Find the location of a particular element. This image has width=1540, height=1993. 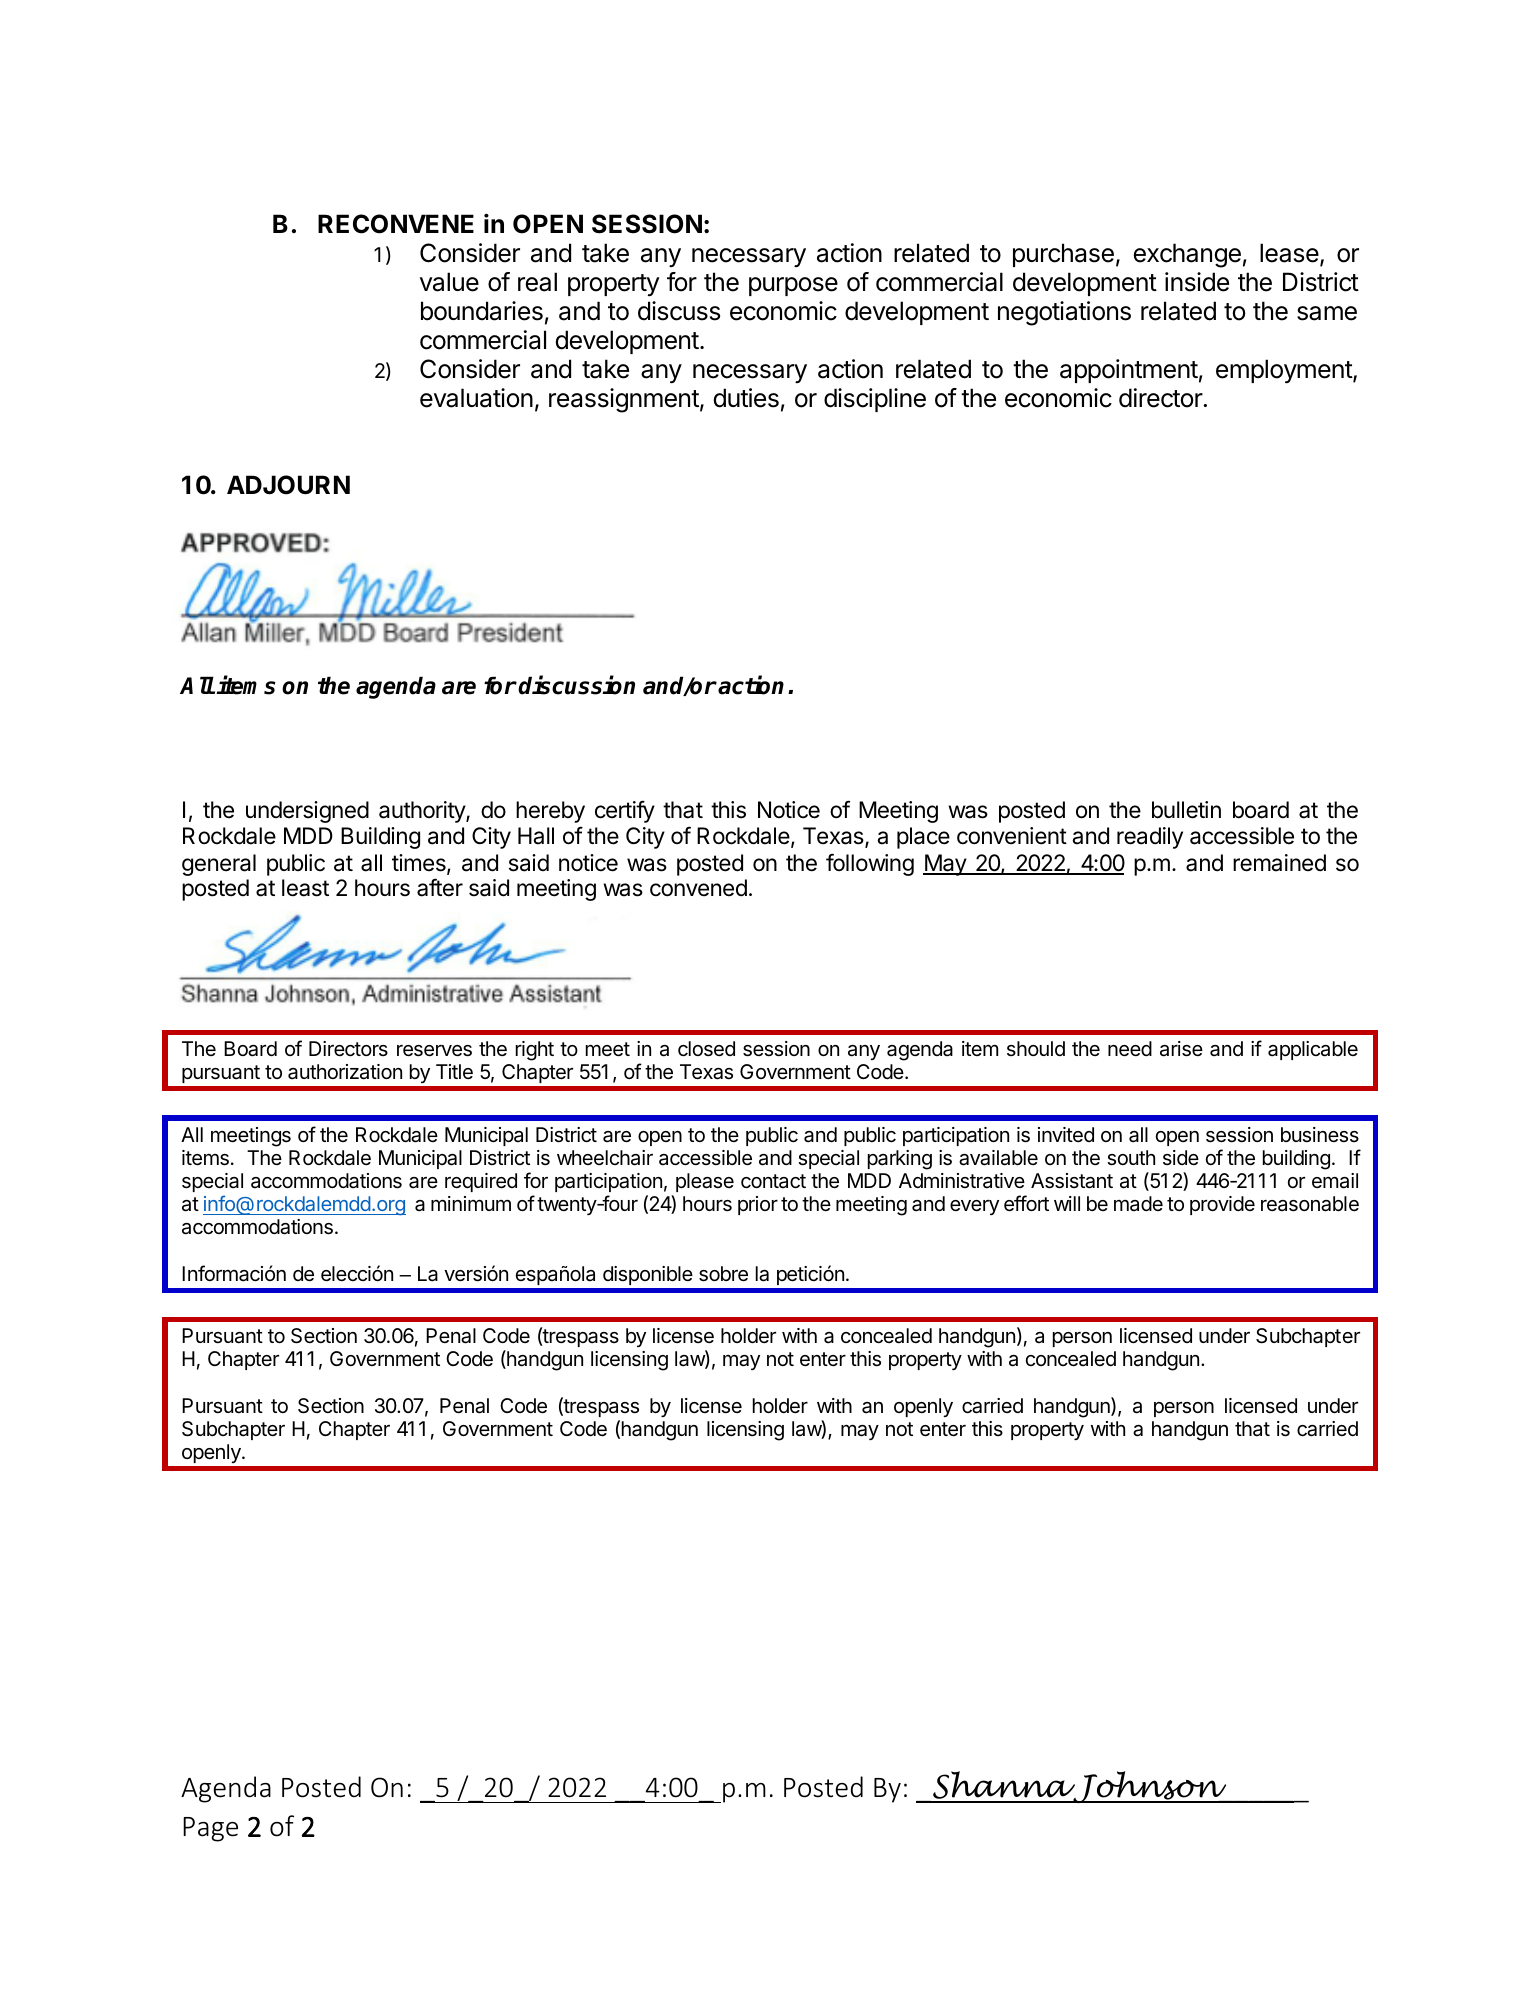

authority is located at coordinates (423, 812).
